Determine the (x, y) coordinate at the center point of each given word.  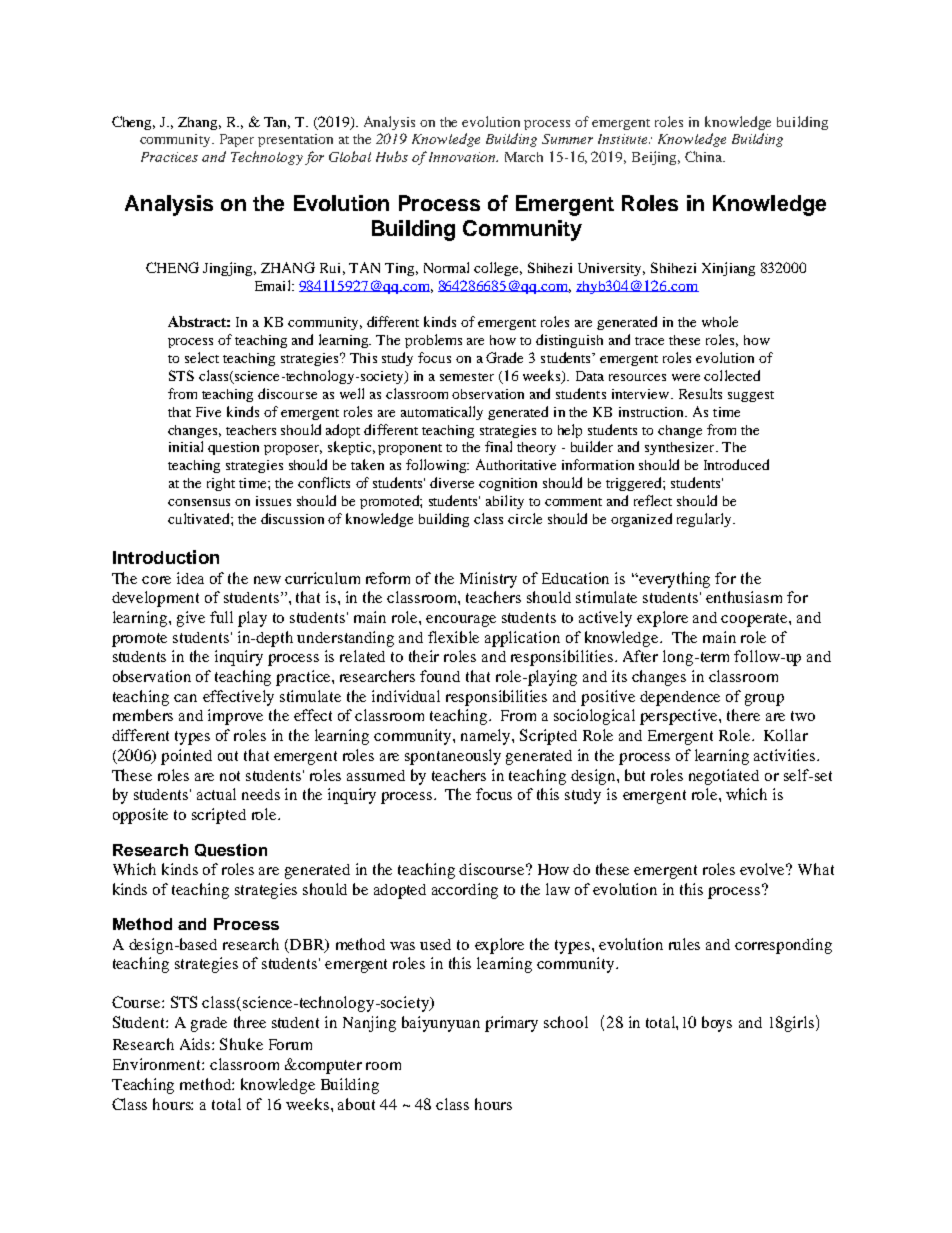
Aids (196, 1044)
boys (717, 1024)
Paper (237, 140)
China (704, 156)
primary (511, 1024)
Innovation (463, 157)
